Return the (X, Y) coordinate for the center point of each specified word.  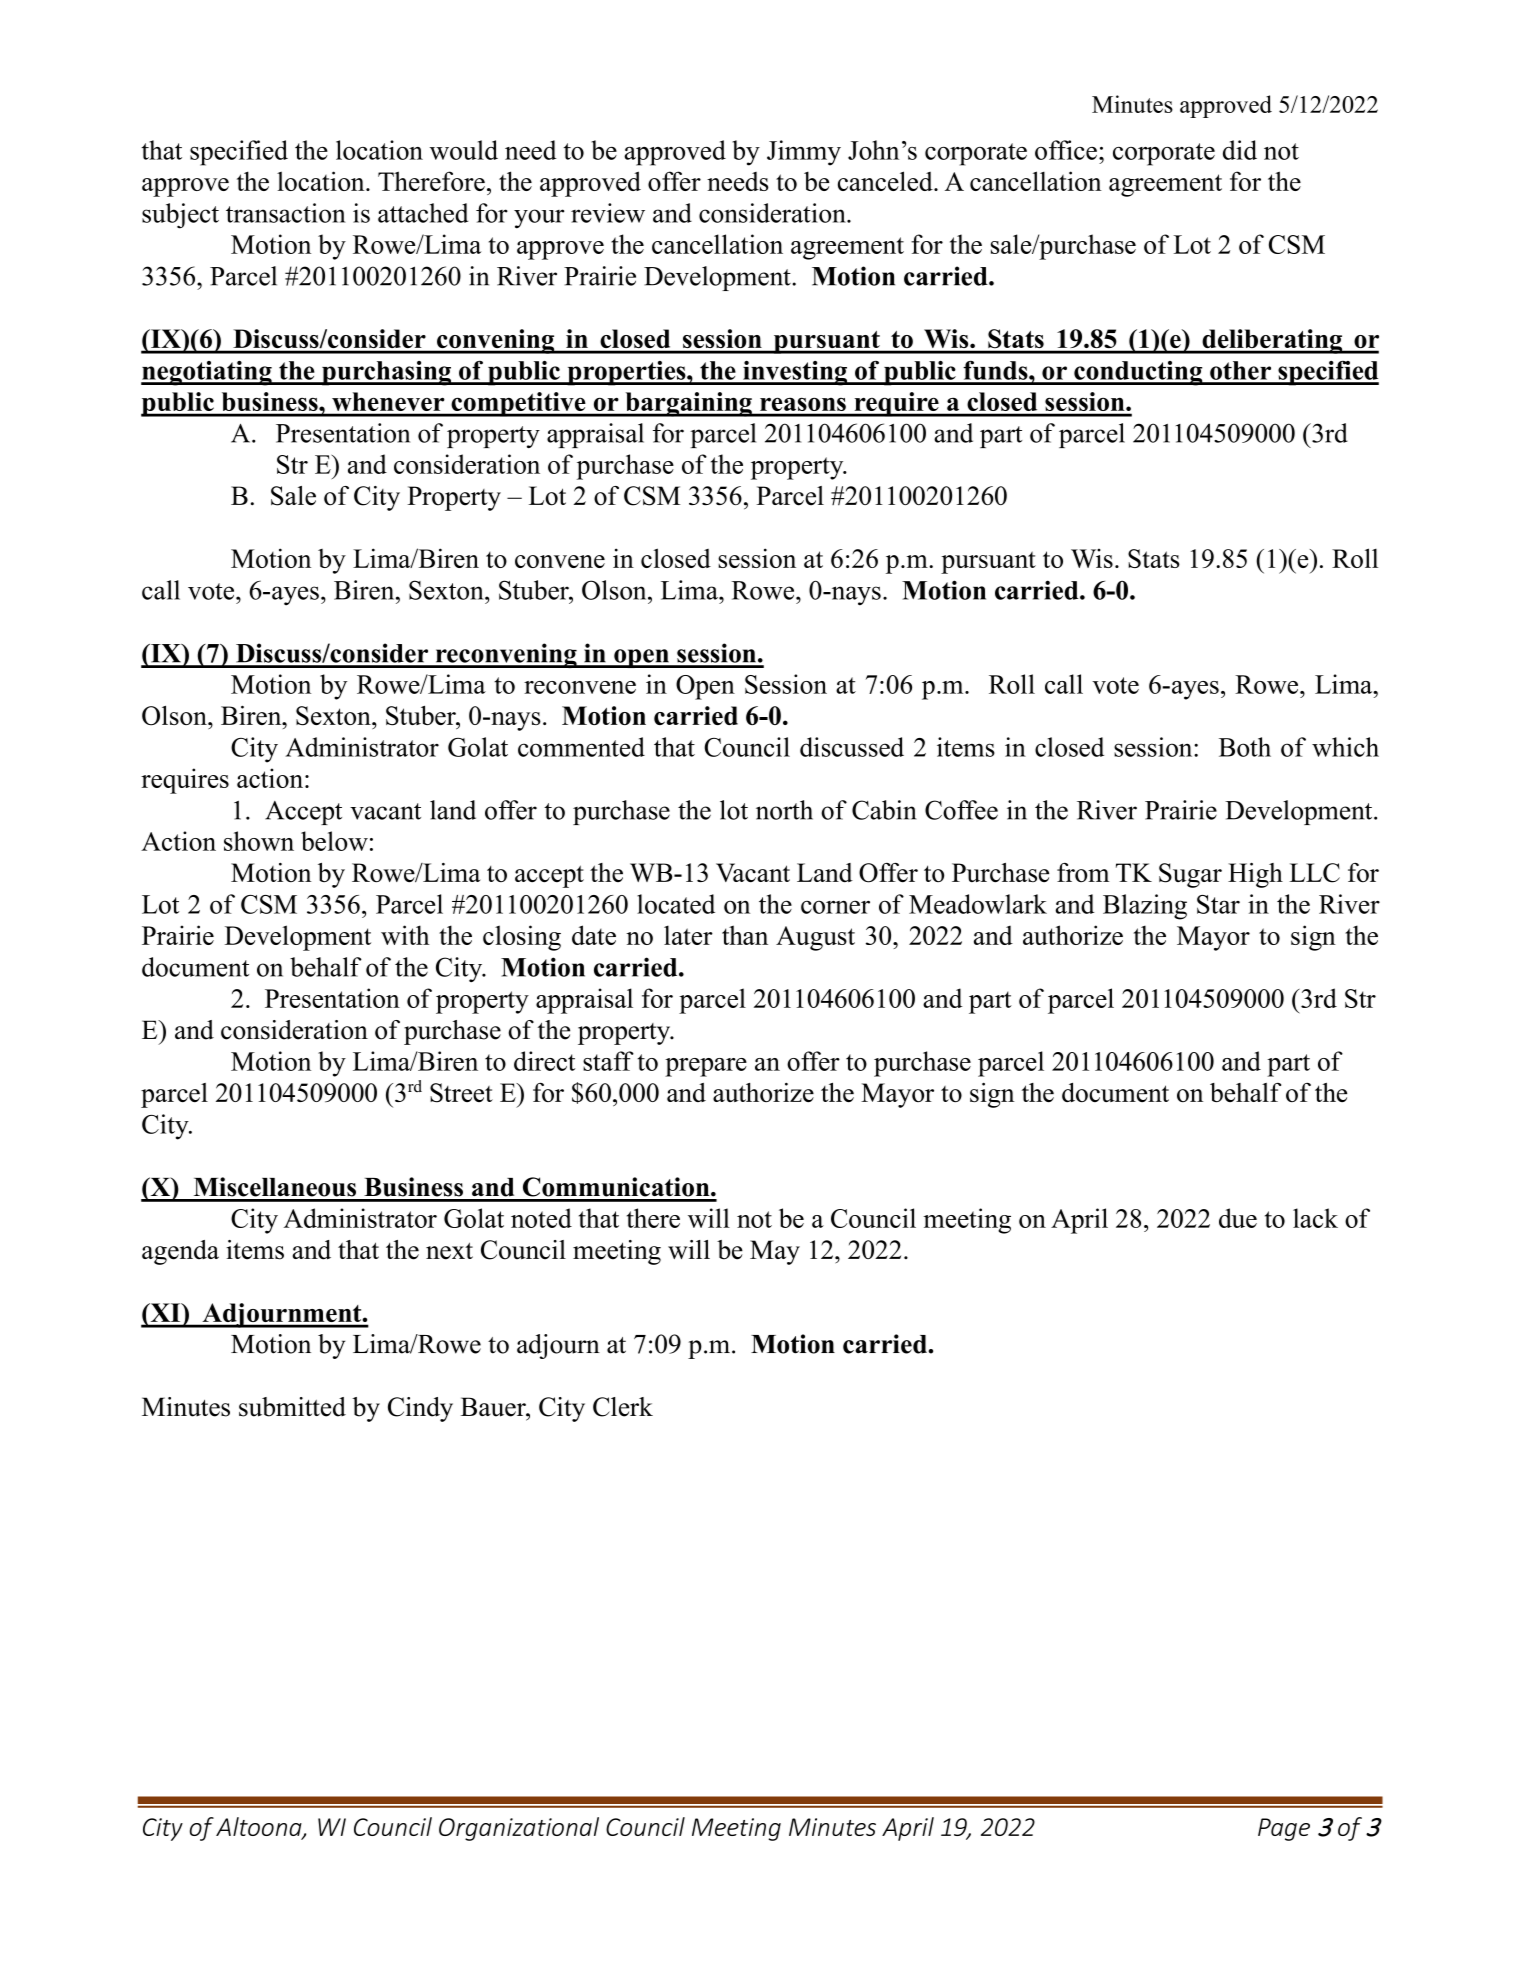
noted (541, 1218)
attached (423, 213)
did (1240, 150)
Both (1245, 747)
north (784, 810)
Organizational (519, 1829)
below (334, 841)
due (1238, 1218)
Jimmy (804, 153)
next (449, 1251)
